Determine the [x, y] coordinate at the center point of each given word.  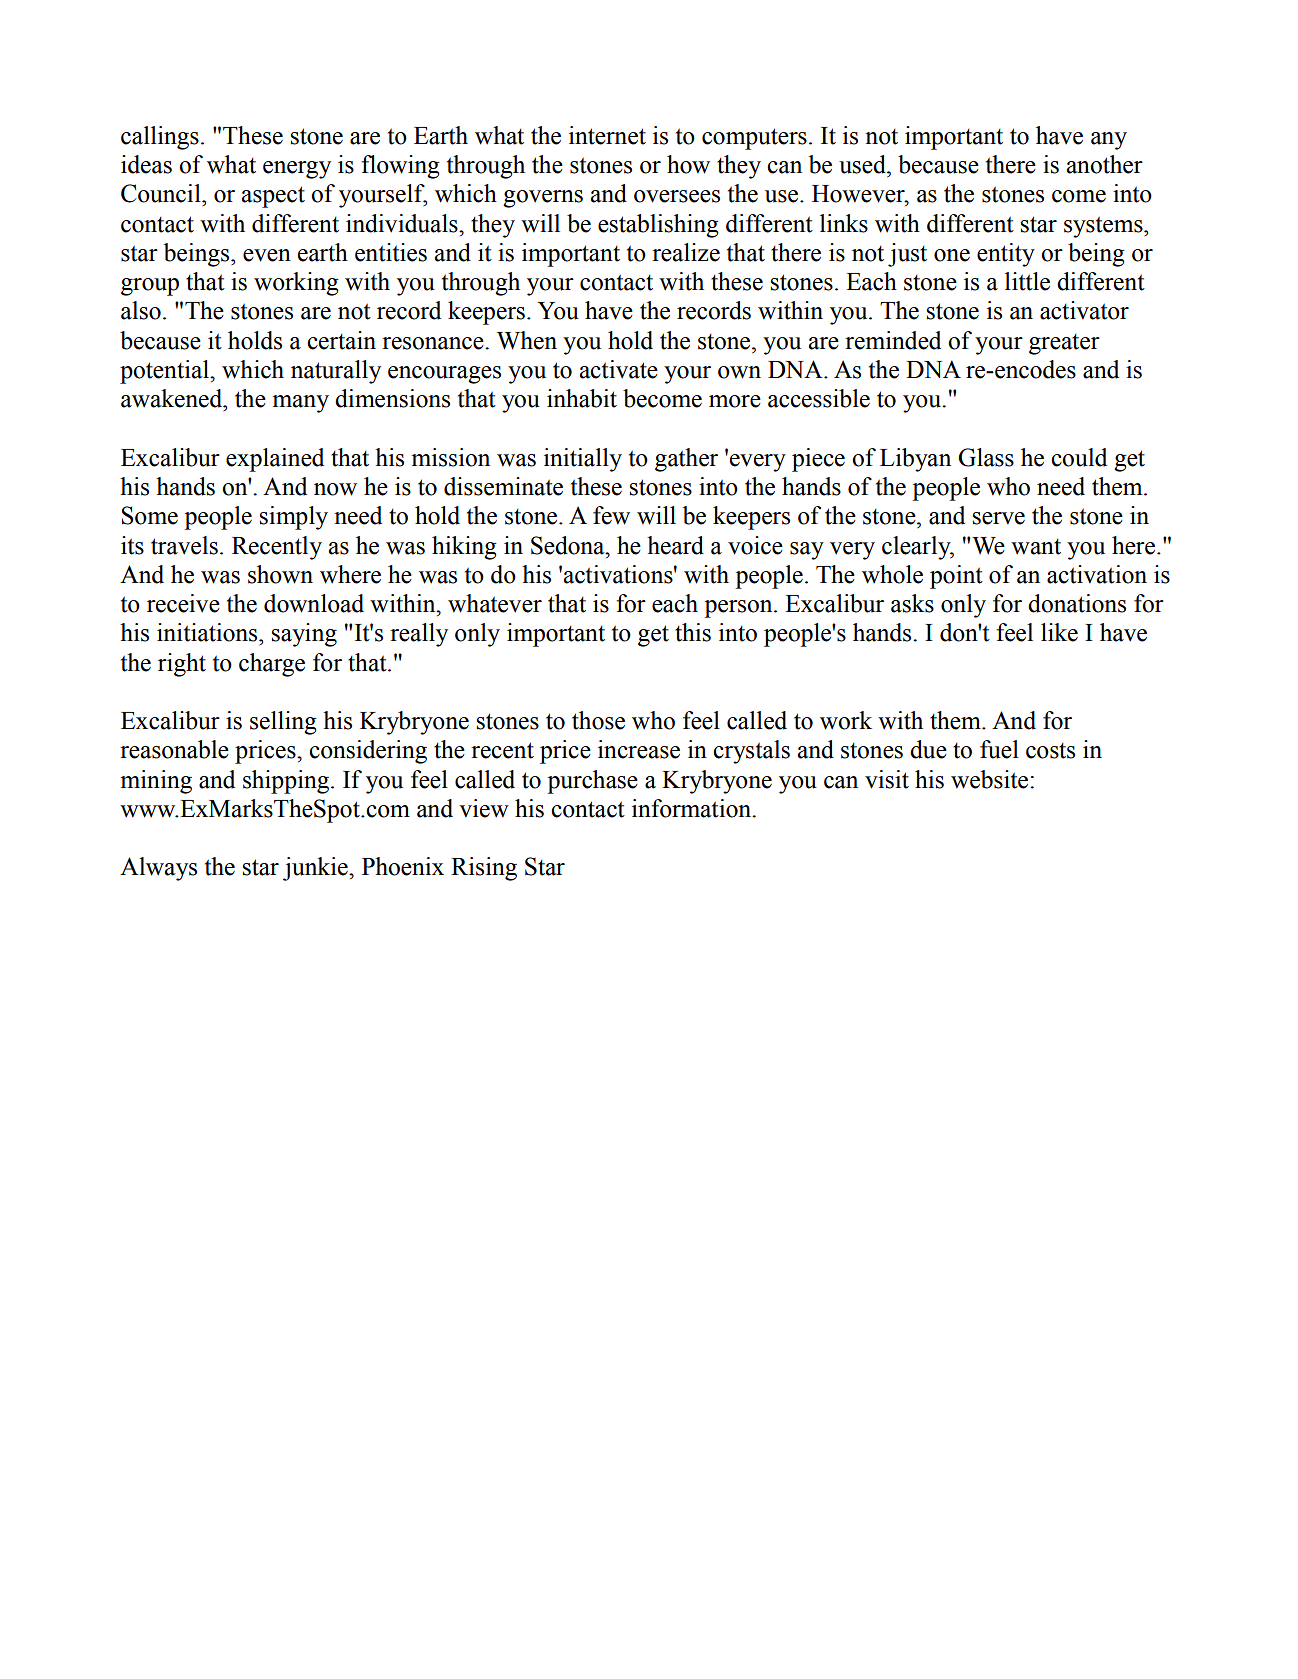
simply [294, 518]
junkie [316, 869]
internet [607, 135]
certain [341, 340]
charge [272, 665]
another [1105, 164]
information [693, 808]
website [991, 779]
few [611, 515]
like [1059, 632]
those [598, 720]
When [527, 340]
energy [297, 170]
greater [1064, 344]
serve [999, 518]
